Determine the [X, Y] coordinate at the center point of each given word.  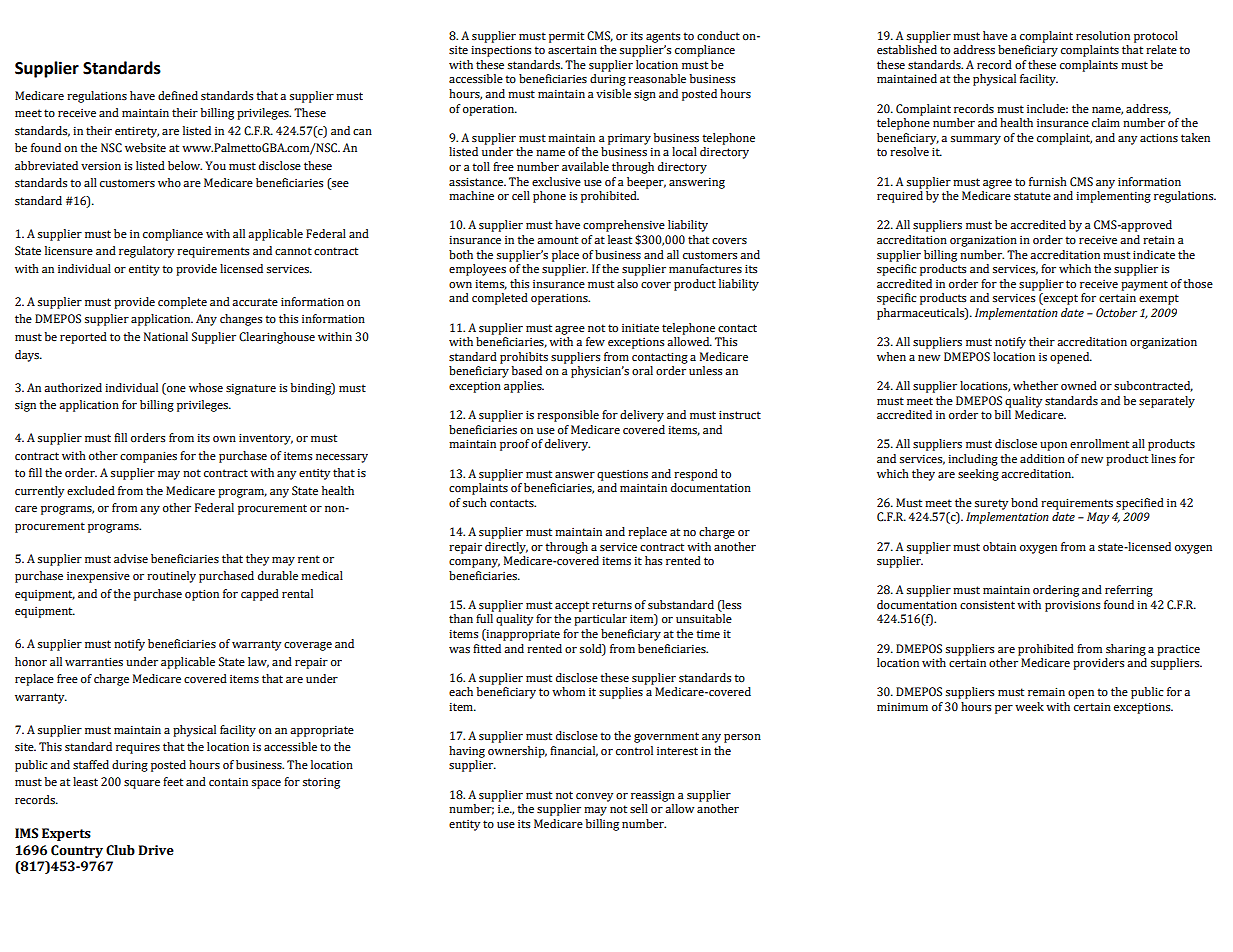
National [166, 337]
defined [178, 95]
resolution [1103, 36]
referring [1129, 591]
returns [612, 605]
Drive [156, 850]
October [1116, 313]
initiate [640, 328]
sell [639, 809]
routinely [171, 577]
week [1029, 706]
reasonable [657, 79]
